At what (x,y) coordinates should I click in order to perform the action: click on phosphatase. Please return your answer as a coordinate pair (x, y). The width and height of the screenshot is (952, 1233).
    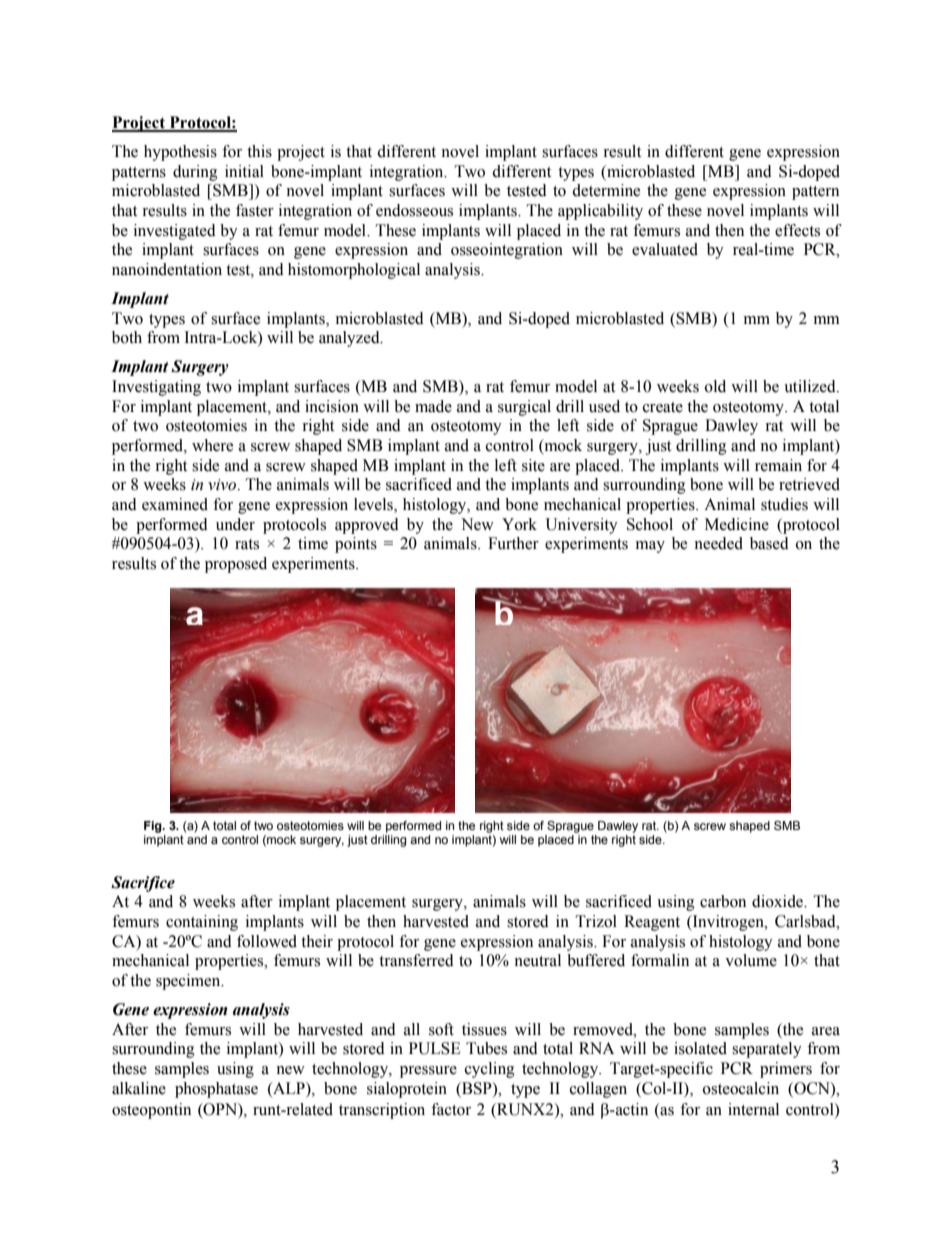
    Looking at the image, I should click on (216, 1090).
